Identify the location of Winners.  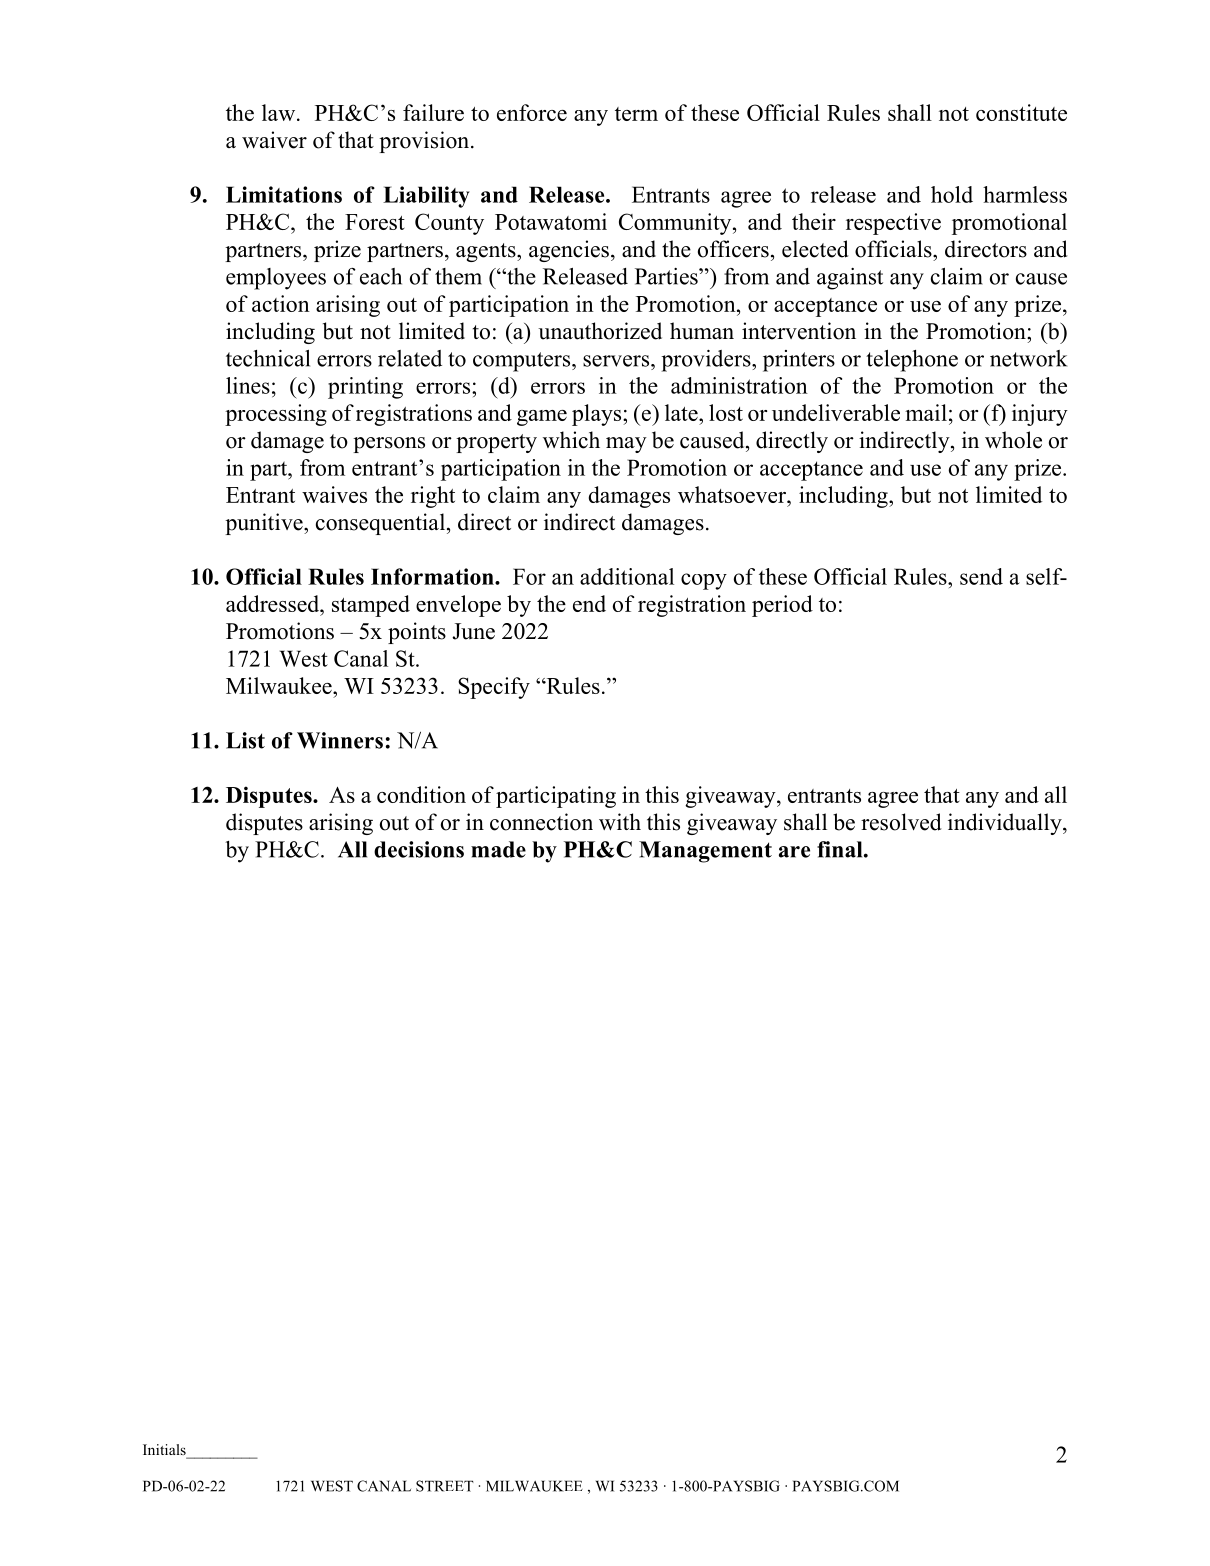
(340, 740).
